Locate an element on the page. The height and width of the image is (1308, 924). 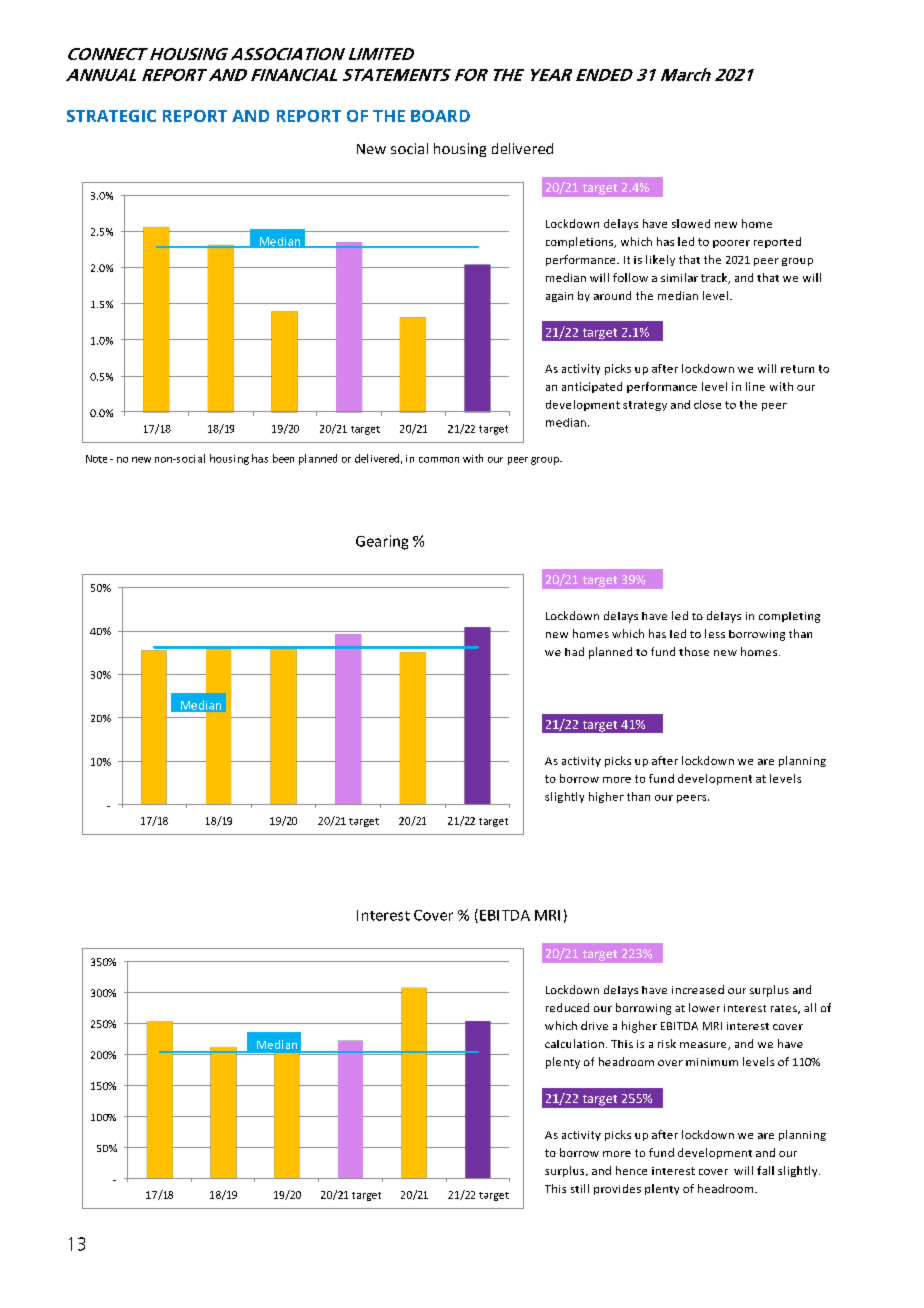
provides is located at coordinates (617, 1189).
